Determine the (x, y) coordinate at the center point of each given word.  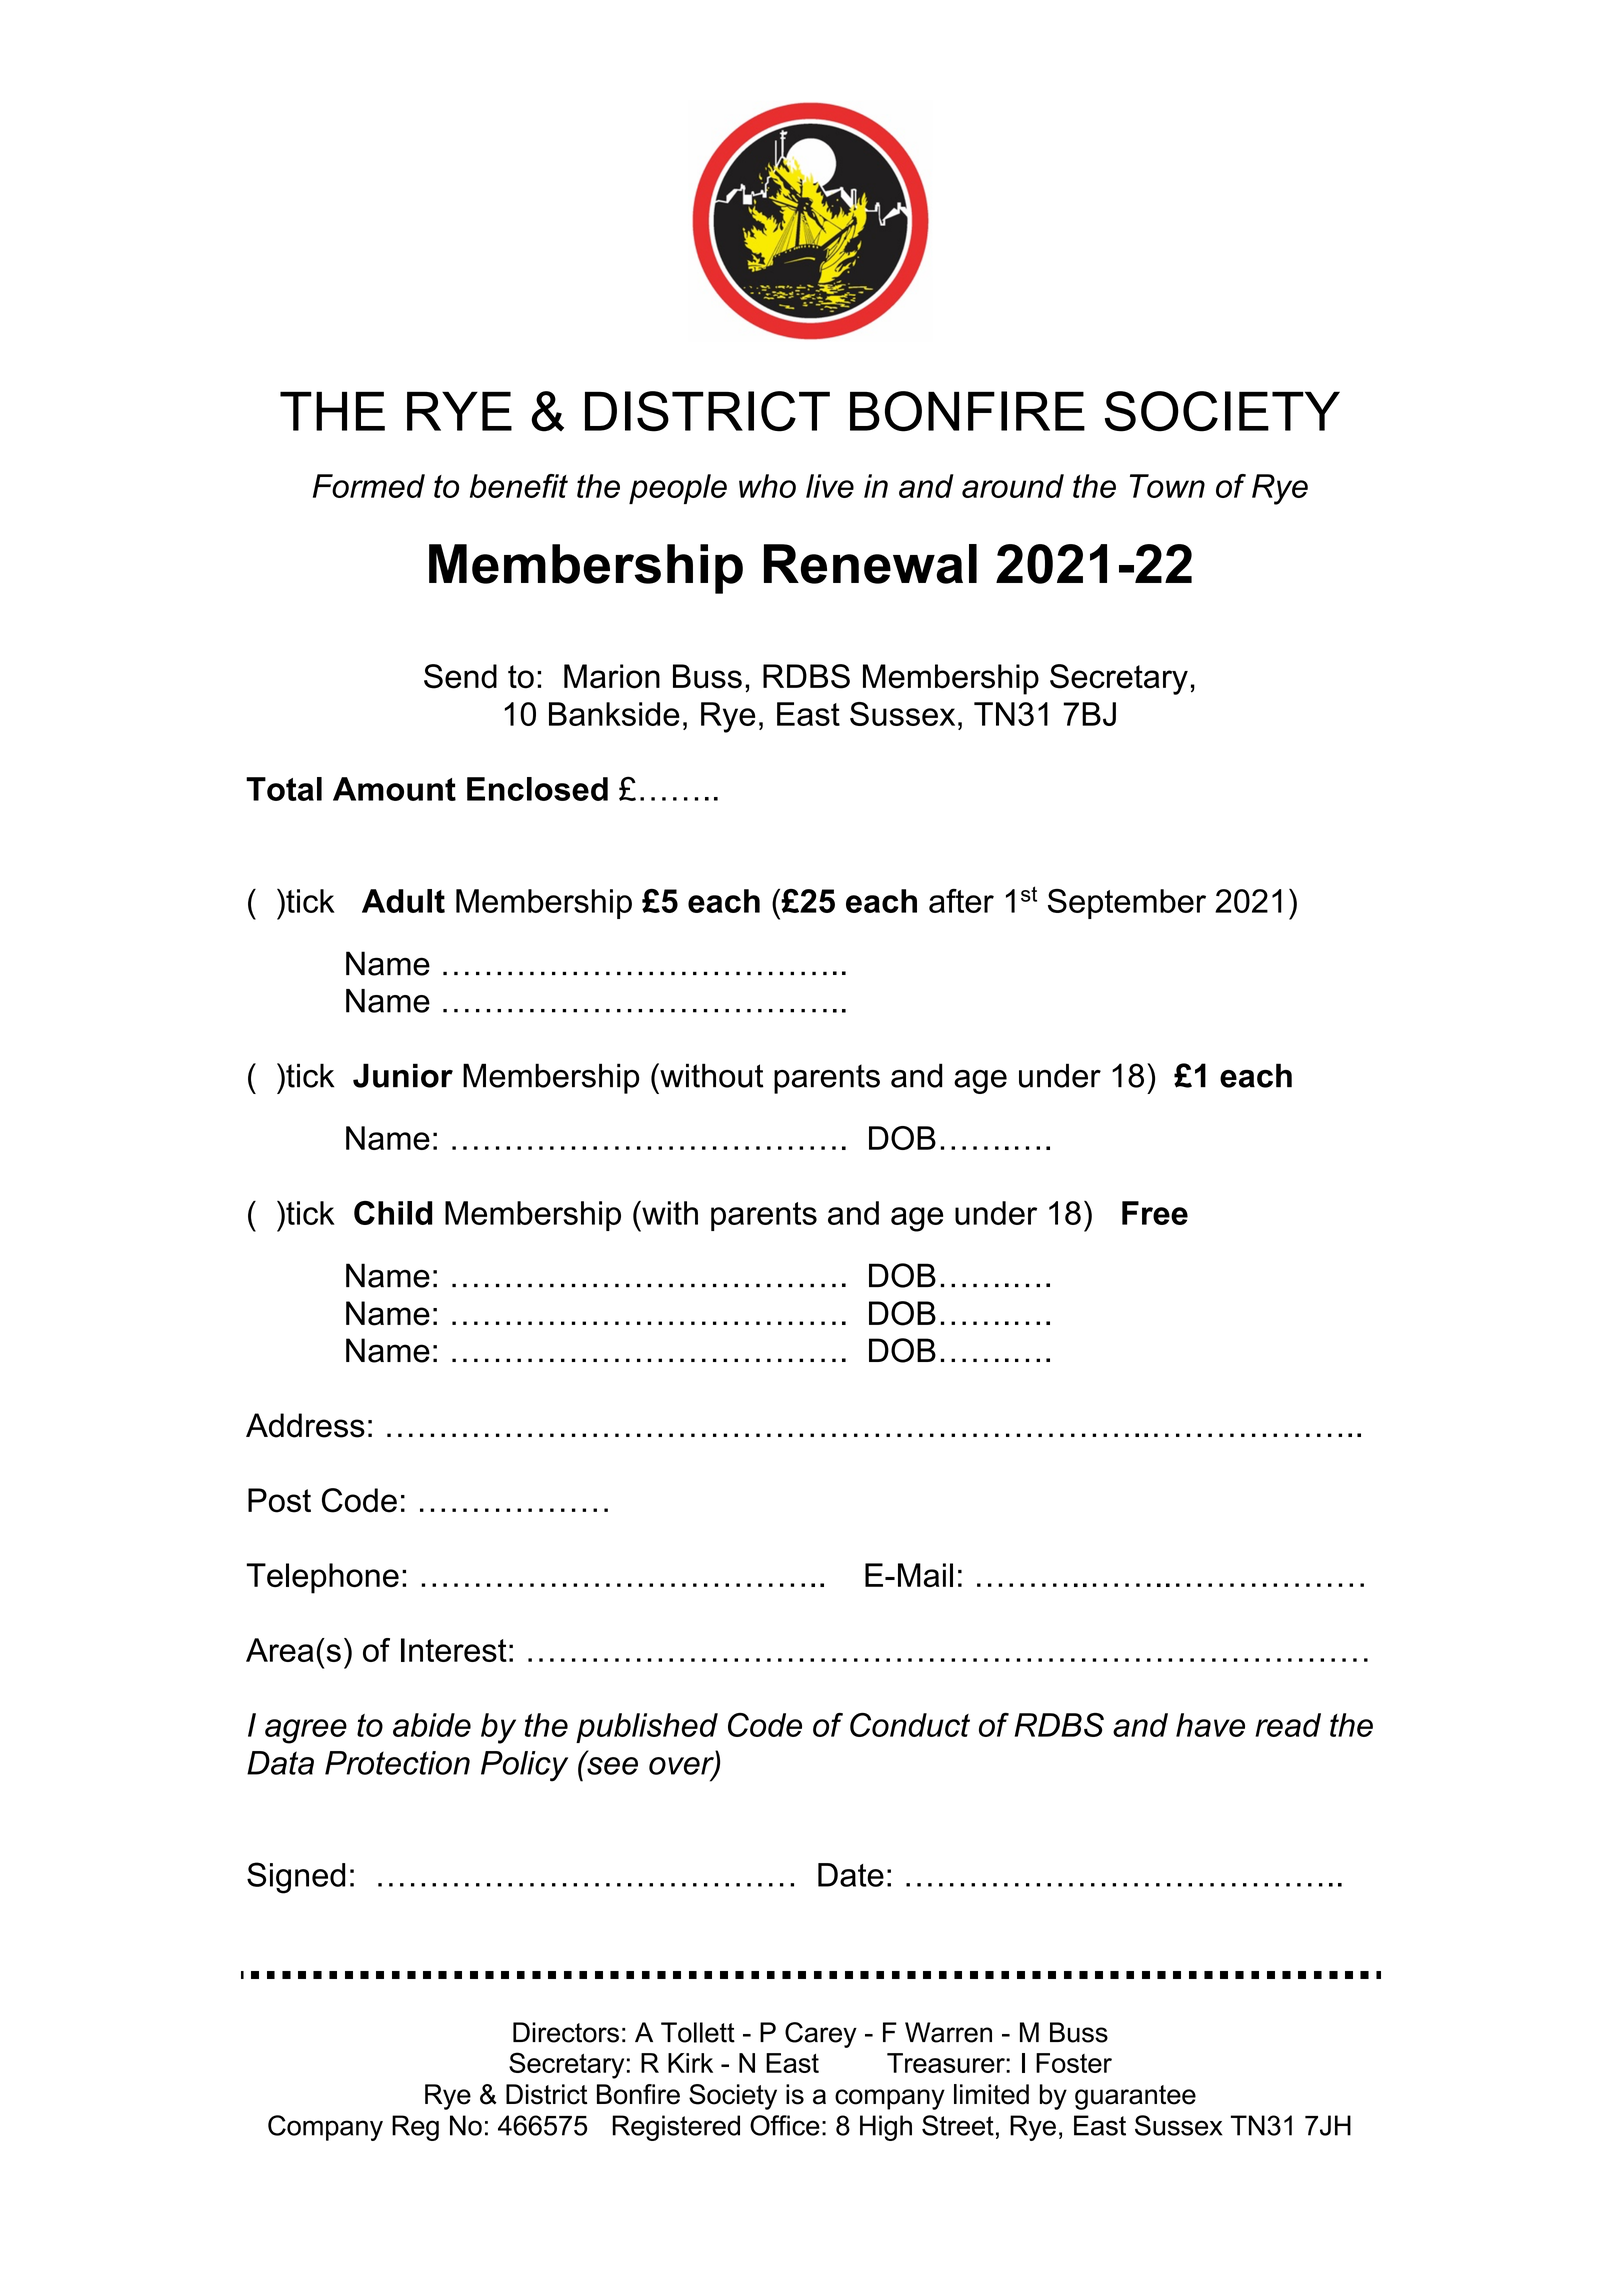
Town (1167, 486)
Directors (566, 2032)
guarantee (1135, 2097)
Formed (369, 486)
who (767, 486)
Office (785, 2125)
